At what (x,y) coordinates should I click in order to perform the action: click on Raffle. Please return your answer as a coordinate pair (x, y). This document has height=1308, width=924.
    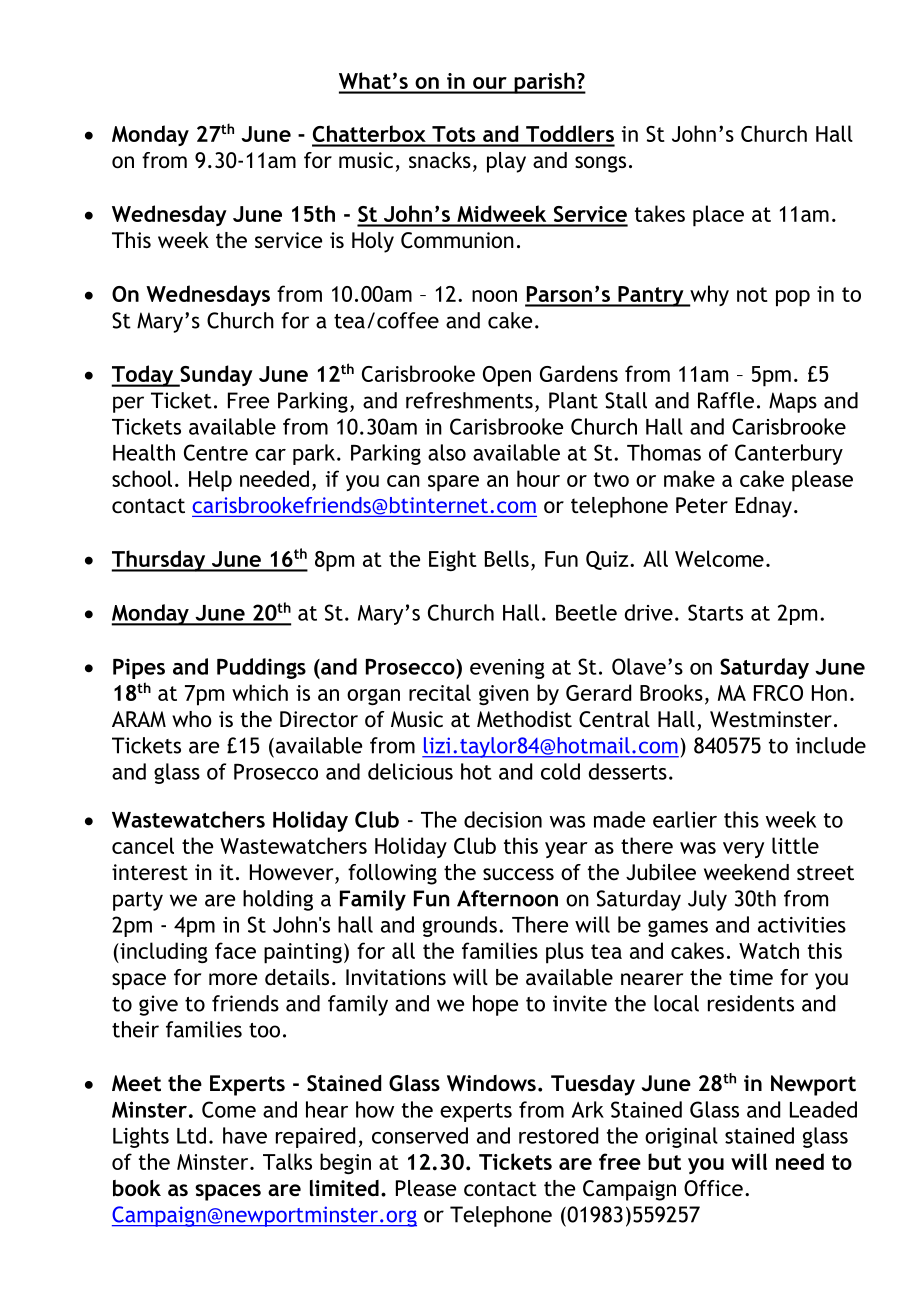
    Looking at the image, I should click on (726, 400).
